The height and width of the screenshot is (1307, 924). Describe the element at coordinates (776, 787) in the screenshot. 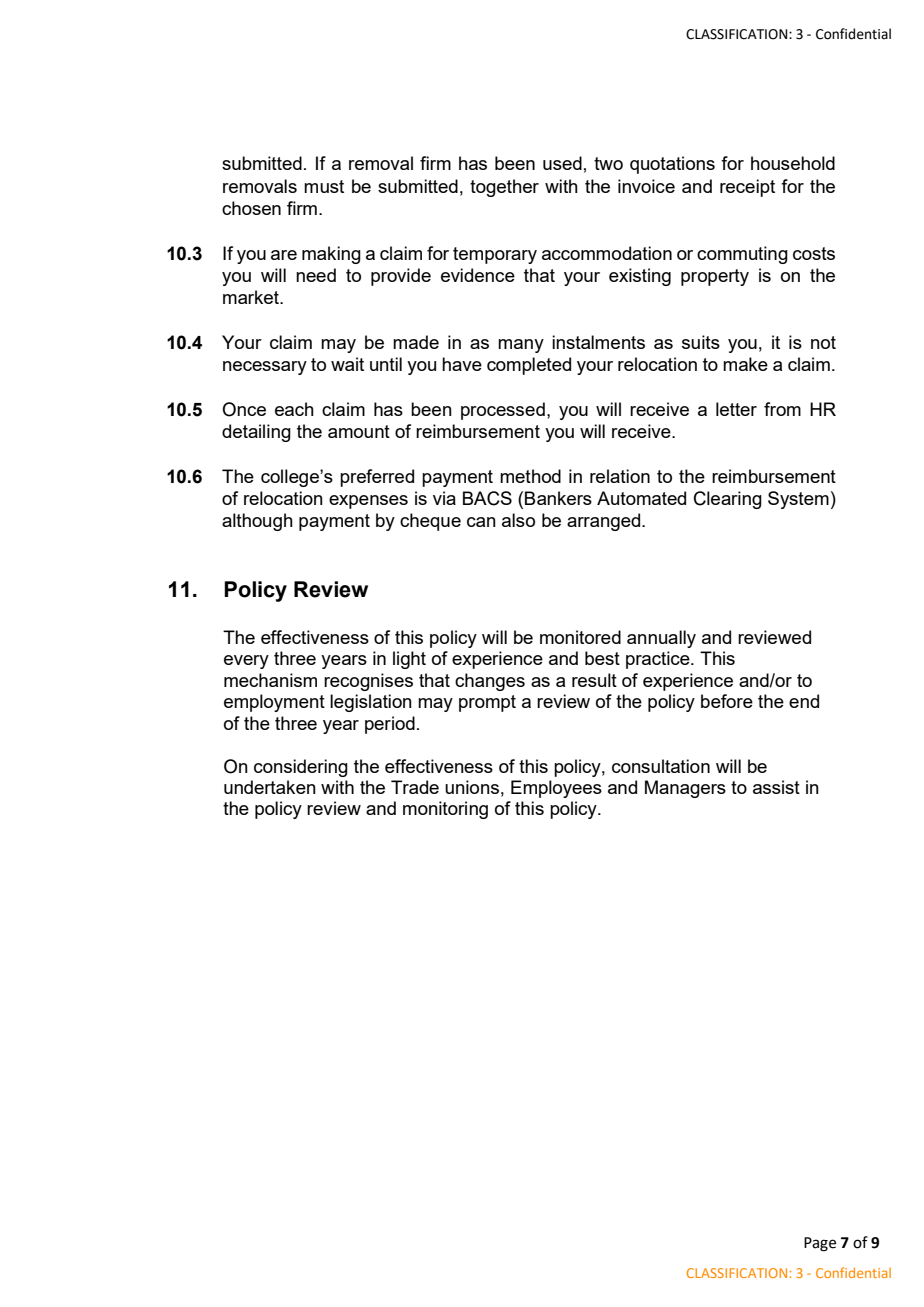

I see `assist` at that location.
